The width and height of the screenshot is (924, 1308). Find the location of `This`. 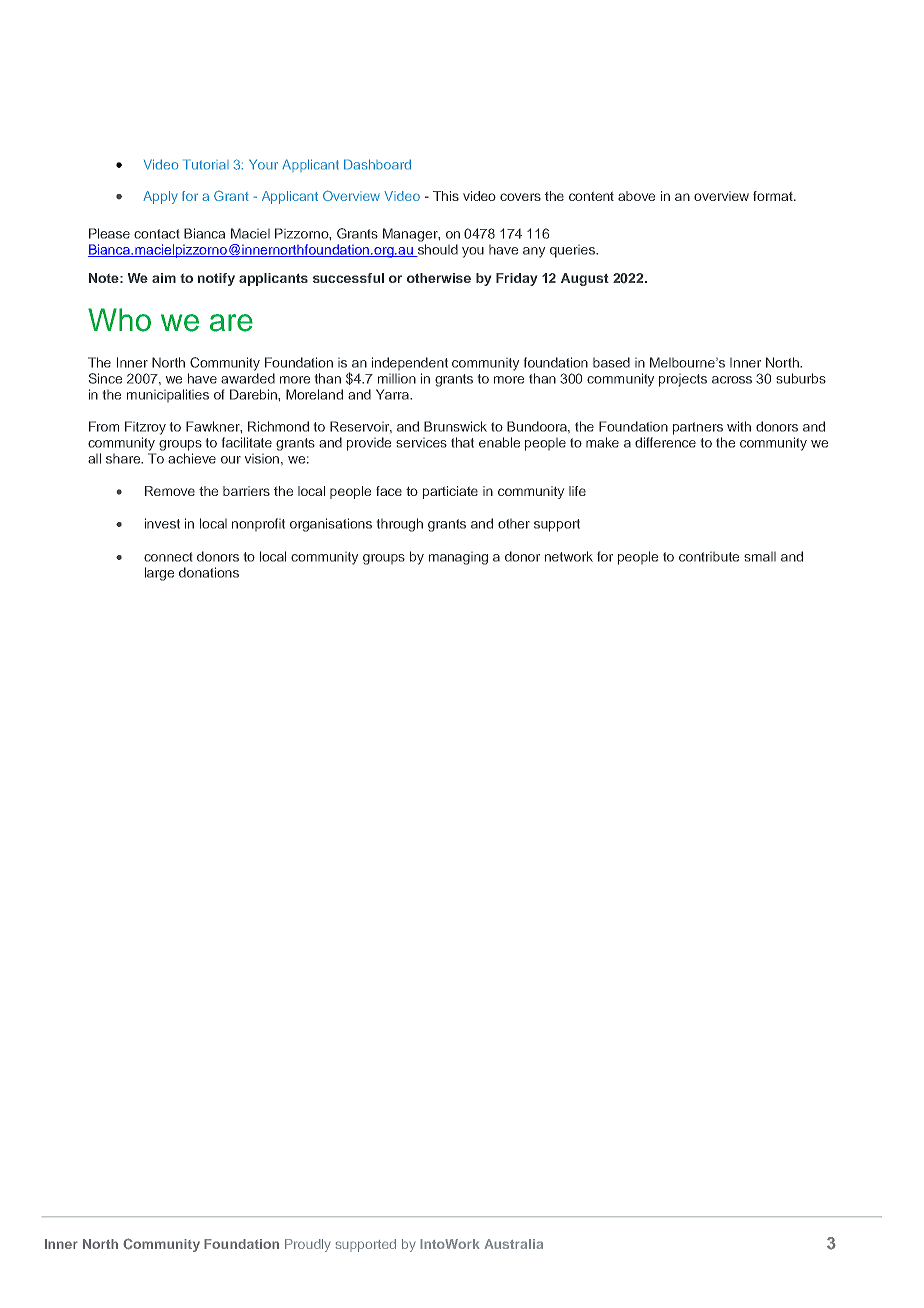

This is located at coordinates (446, 196).
